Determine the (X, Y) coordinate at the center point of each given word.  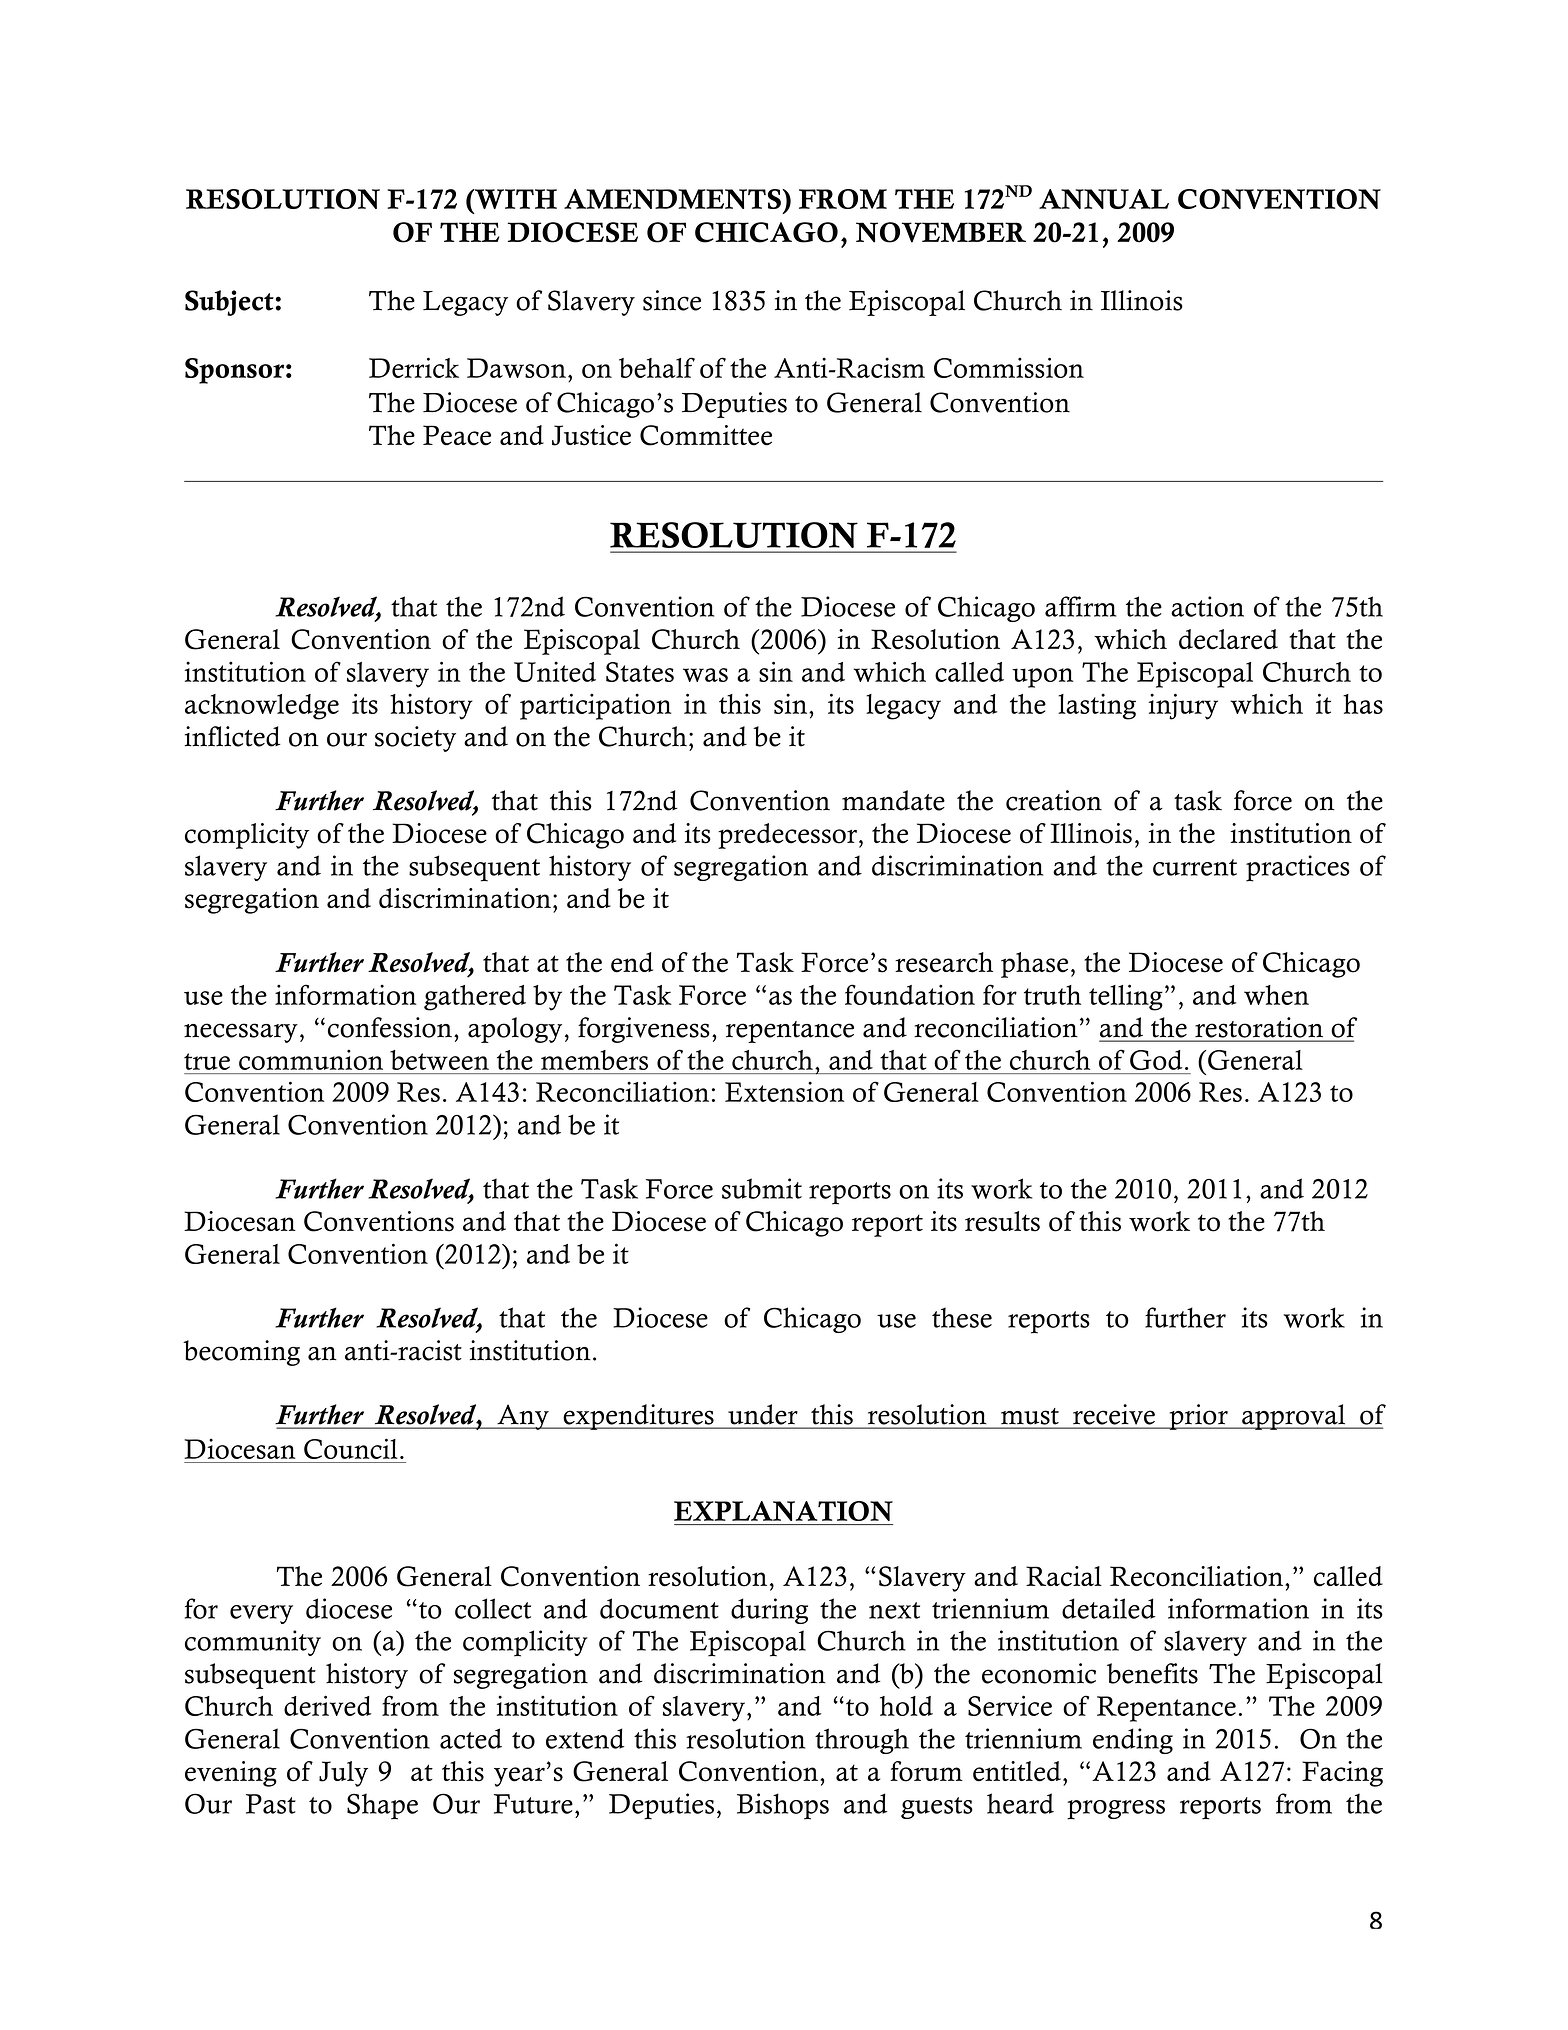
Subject (229, 303)
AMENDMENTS (674, 199)
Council (351, 1448)
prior (1198, 1417)
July (343, 1774)
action (1207, 606)
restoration (1259, 1027)
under (762, 1414)
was (705, 675)
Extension (785, 1091)
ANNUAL (1104, 199)
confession (391, 1027)
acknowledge (262, 707)
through (862, 1741)
